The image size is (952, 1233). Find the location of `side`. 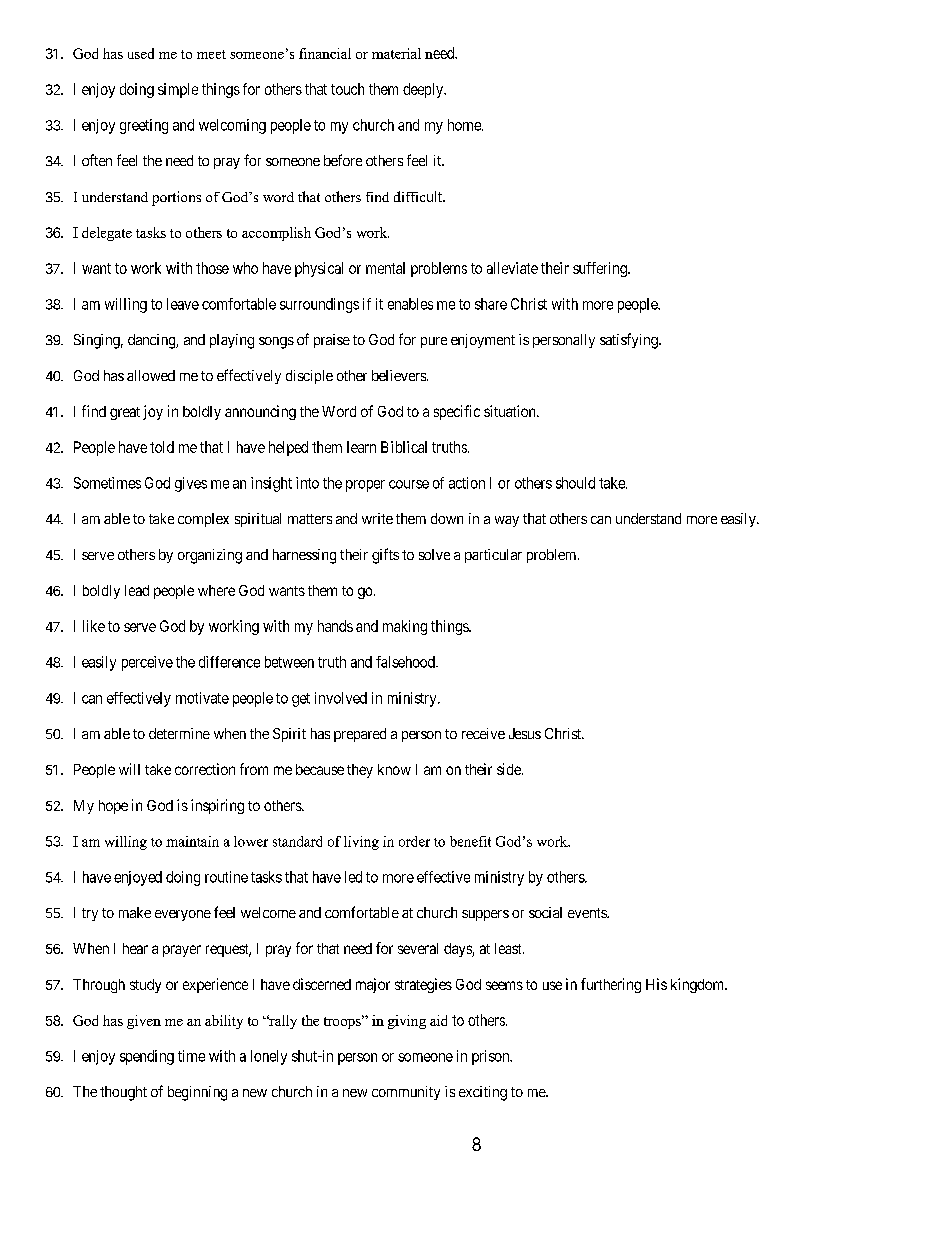

side is located at coordinates (510, 769).
